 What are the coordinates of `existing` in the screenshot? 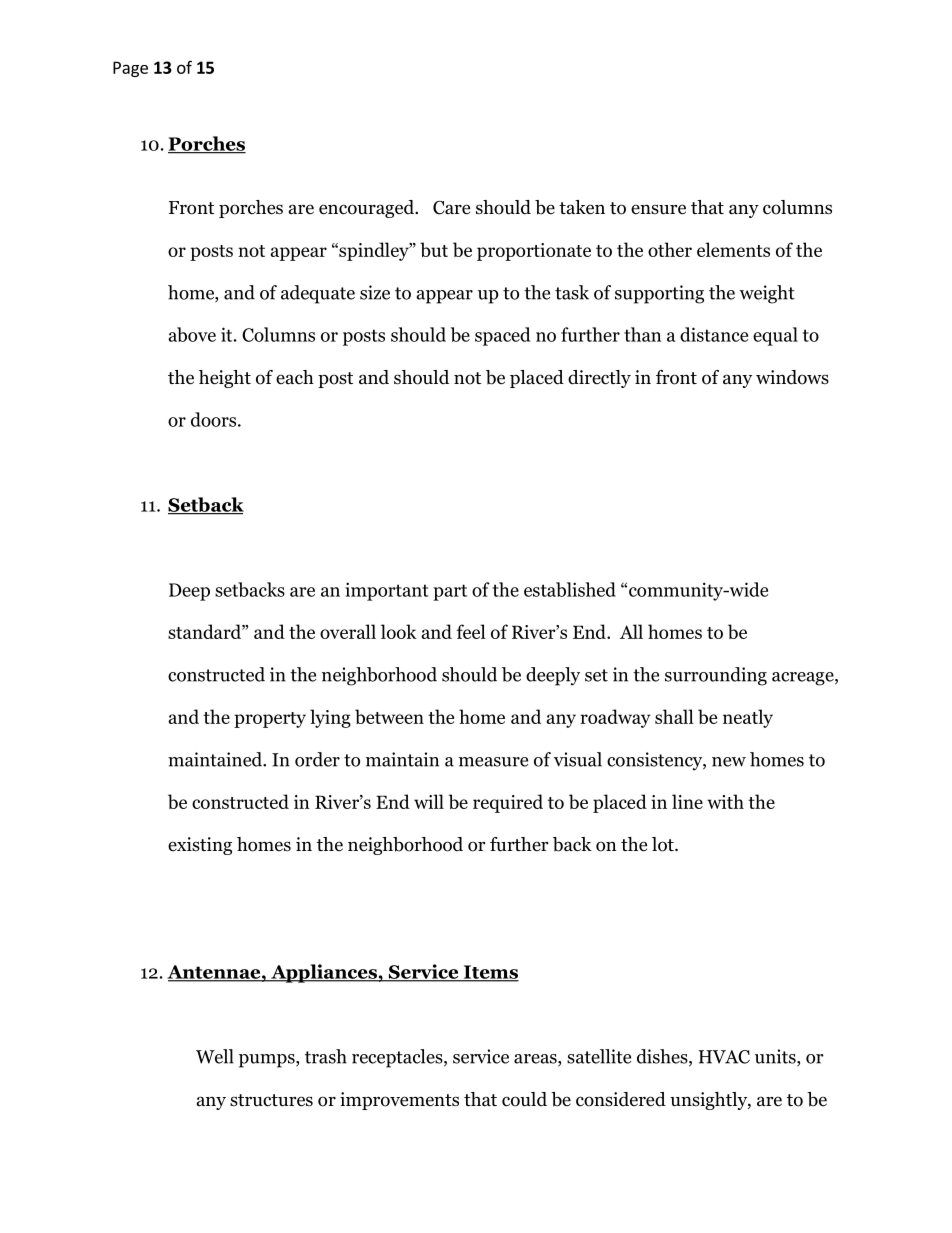 It's located at (200, 846).
